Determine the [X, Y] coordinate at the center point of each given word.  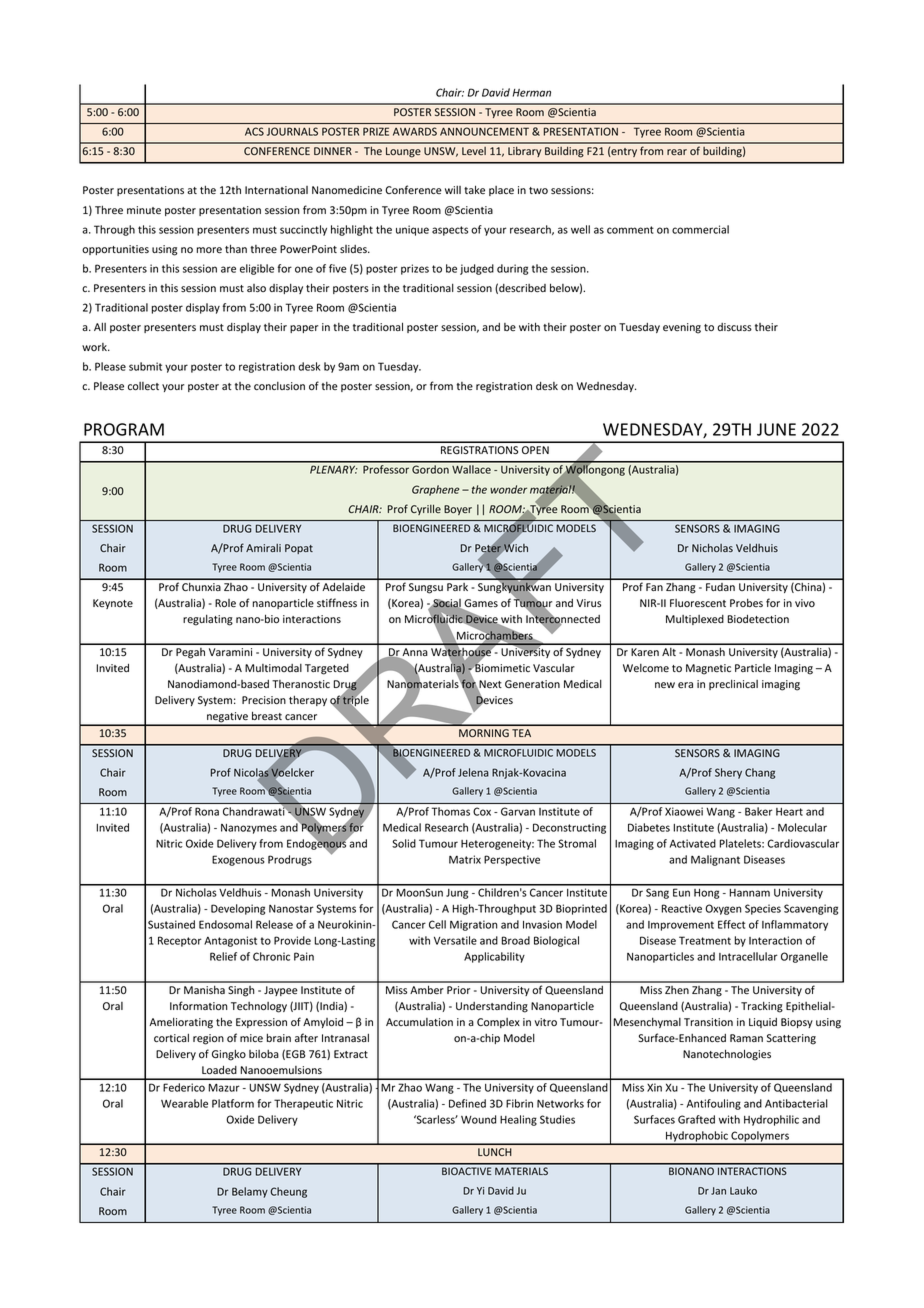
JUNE [776, 429]
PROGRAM [124, 429]
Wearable [184, 1103]
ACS [254, 131]
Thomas [451, 811]
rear [677, 152]
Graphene [435, 490]
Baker [758, 811]
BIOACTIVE [466, 1171]
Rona [207, 811]
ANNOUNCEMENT [484, 131]
